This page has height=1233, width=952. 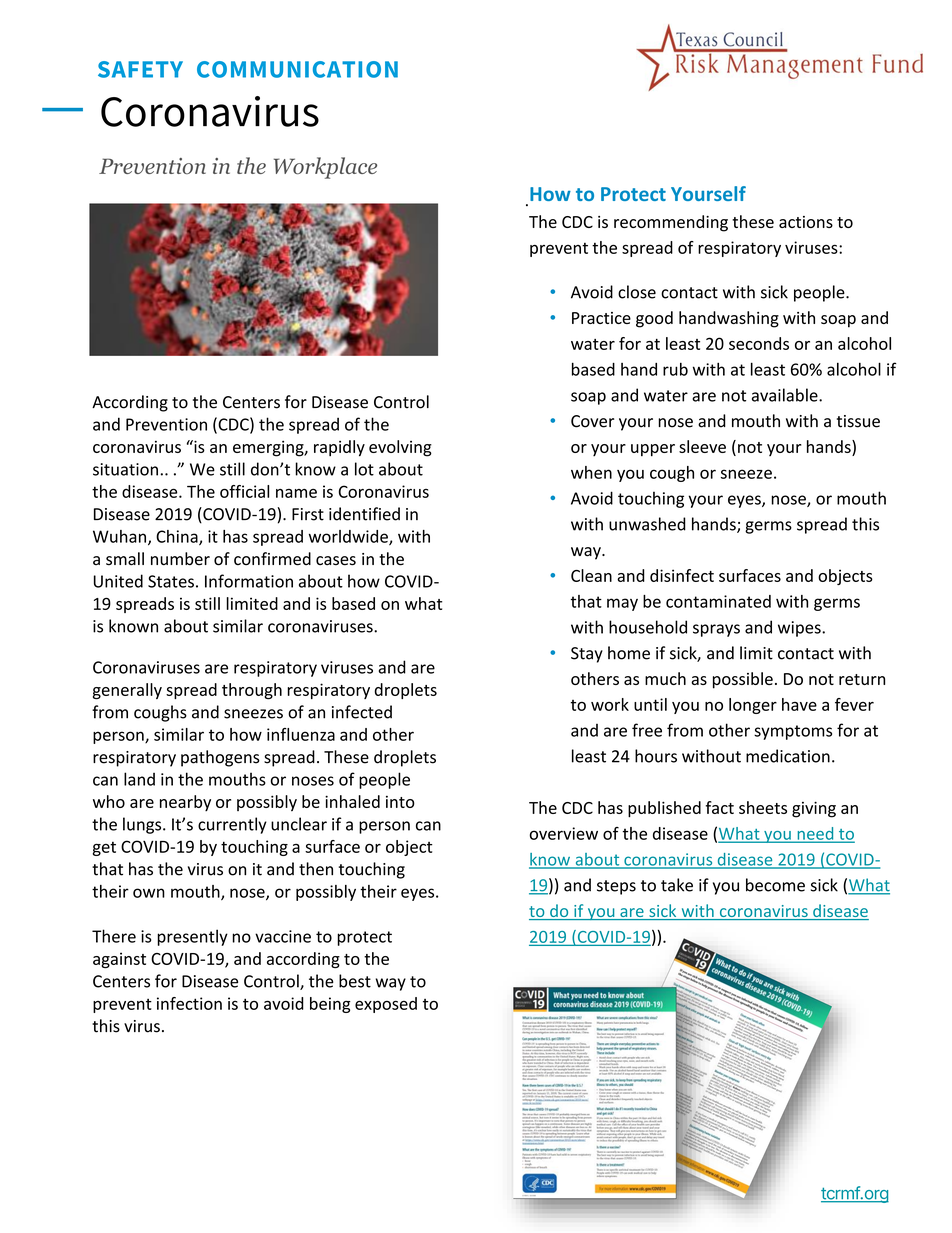 What do you see at coordinates (587, 655) in the page?
I see `Stay` at bounding box center [587, 655].
